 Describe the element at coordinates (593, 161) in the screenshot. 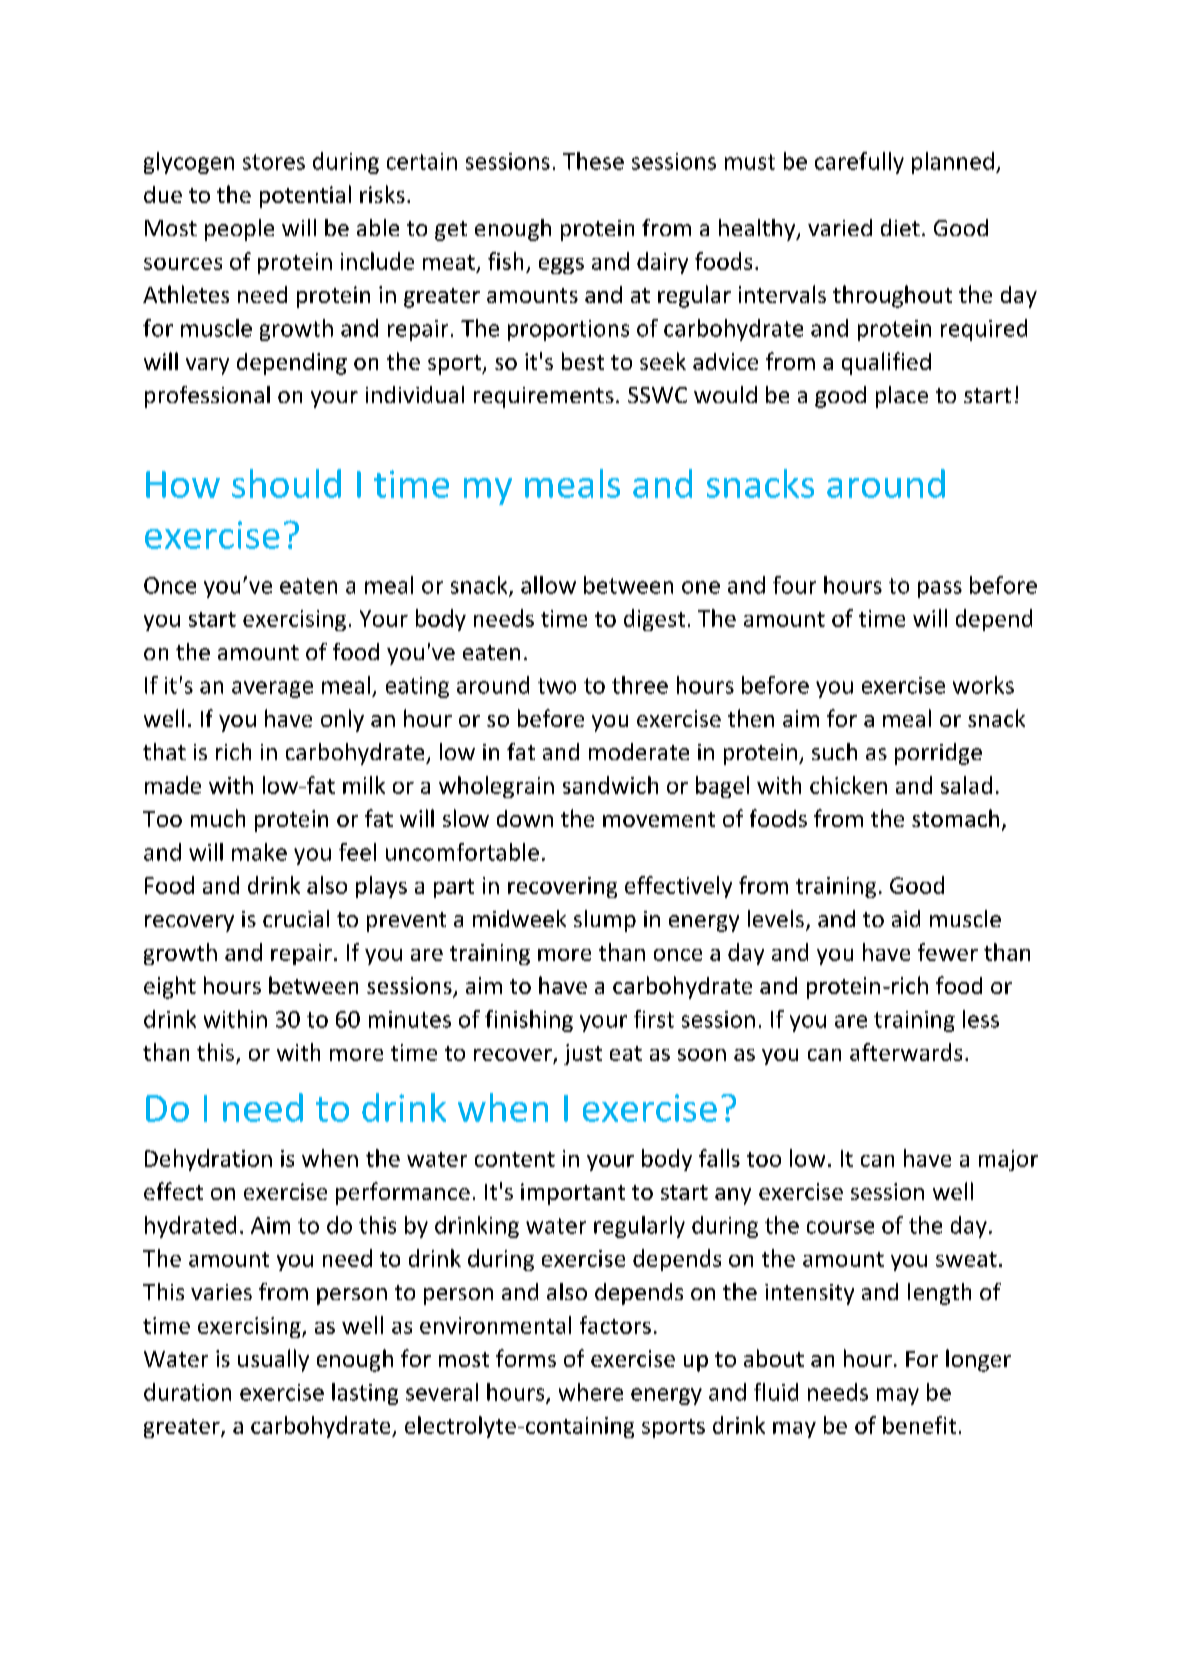

I see `These` at that location.
